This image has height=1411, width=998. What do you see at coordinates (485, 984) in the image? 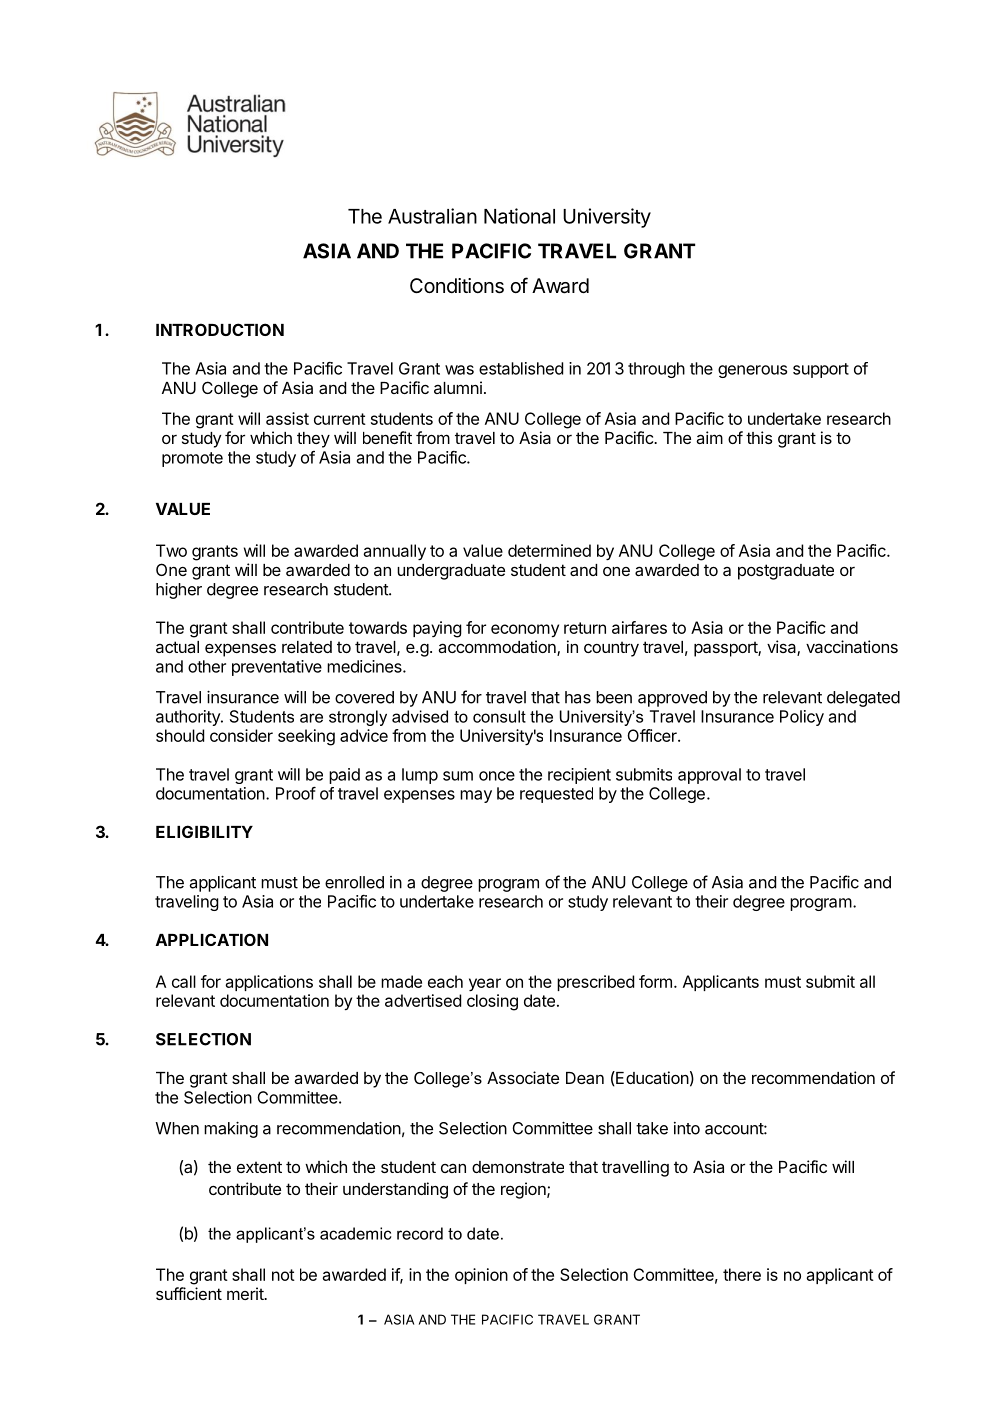
I see `year` at bounding box center [485, 984].
